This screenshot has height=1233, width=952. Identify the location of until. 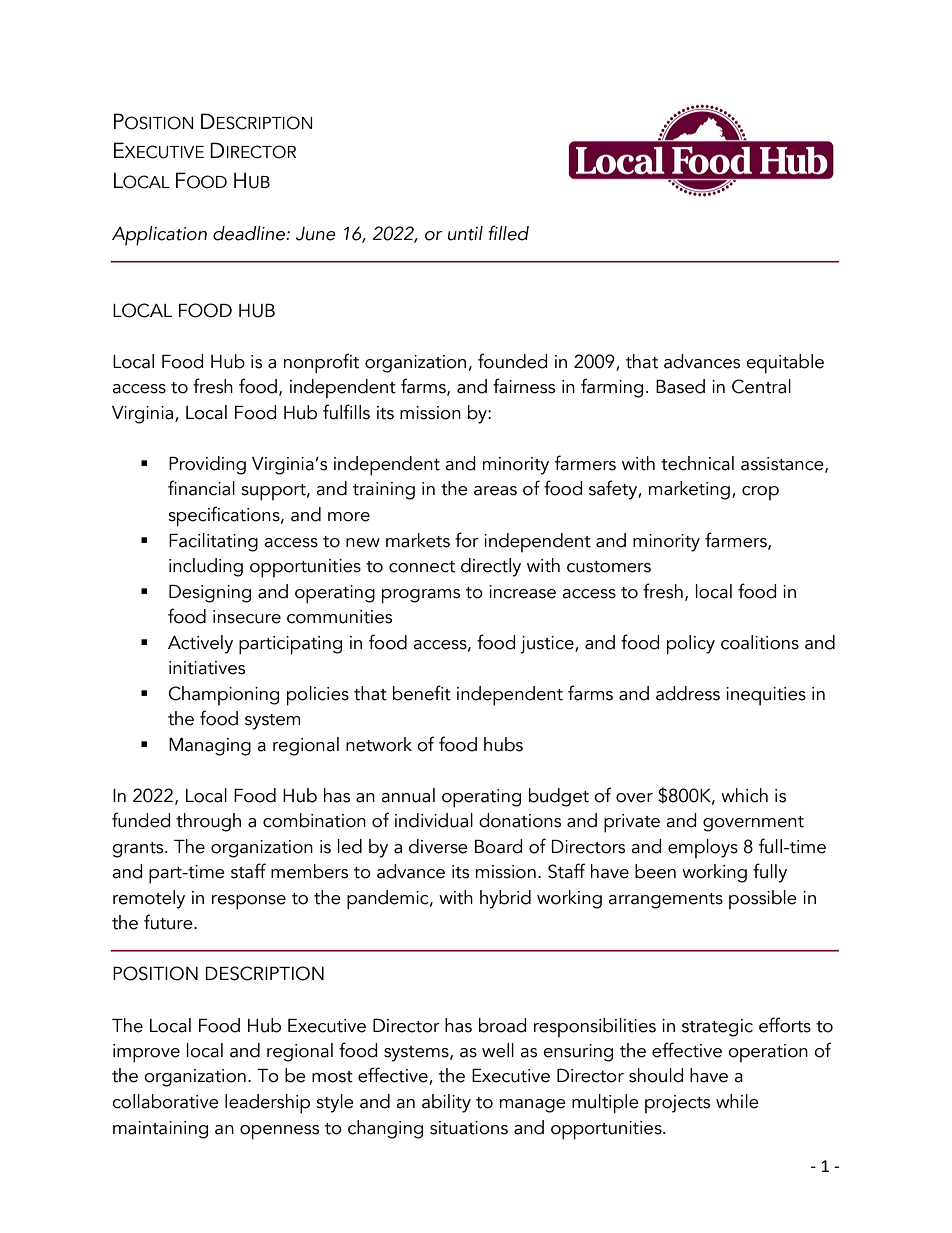
(465, 233).
